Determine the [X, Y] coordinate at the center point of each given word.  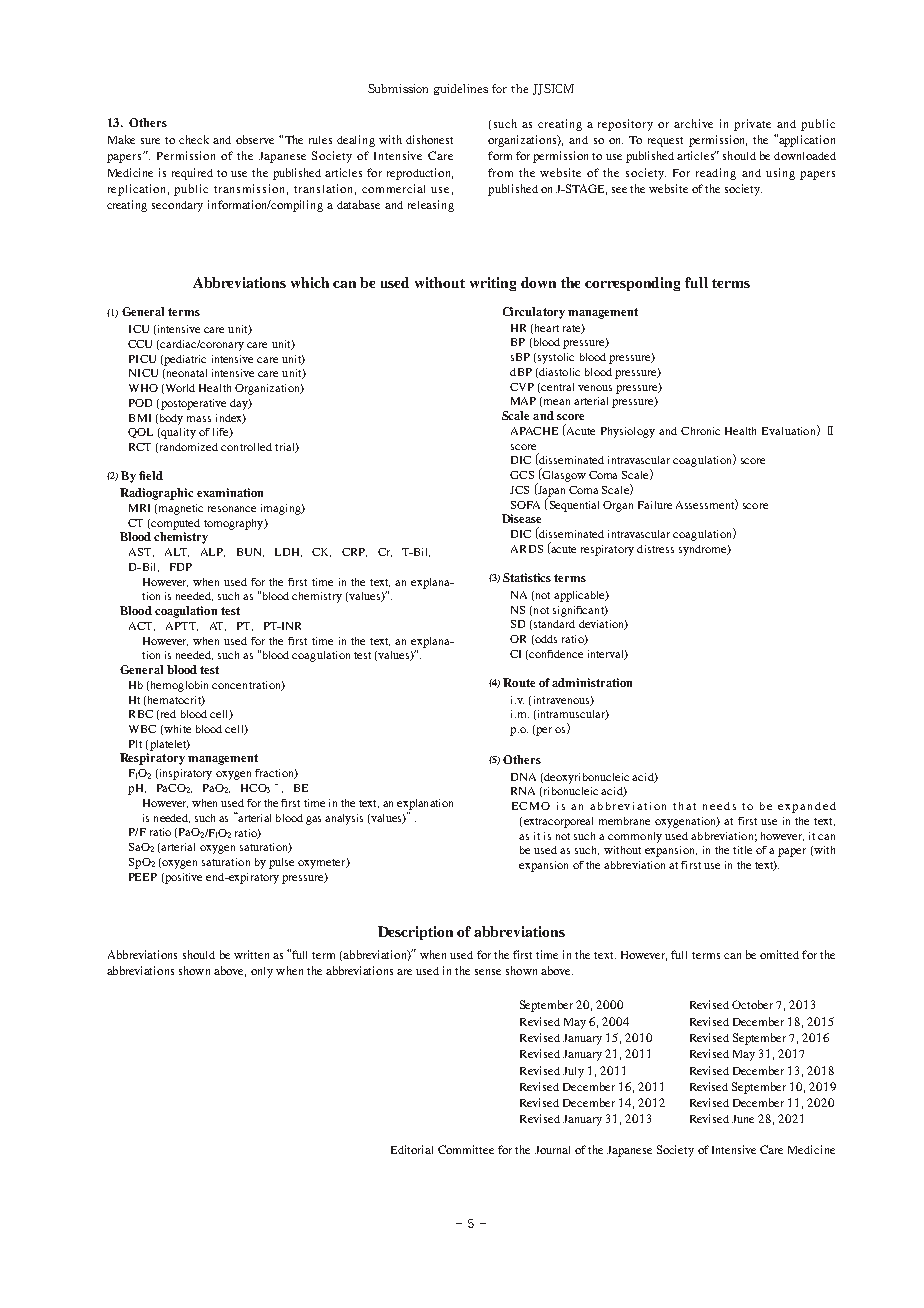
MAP [523, 401]
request [665, 142]
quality [177, 433]
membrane [624, 821]
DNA [523, 777]
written [251, 954]
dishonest [429, 139]
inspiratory [184, 774]
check [194, 139]
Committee [466, 1149]
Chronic [700, 431]
